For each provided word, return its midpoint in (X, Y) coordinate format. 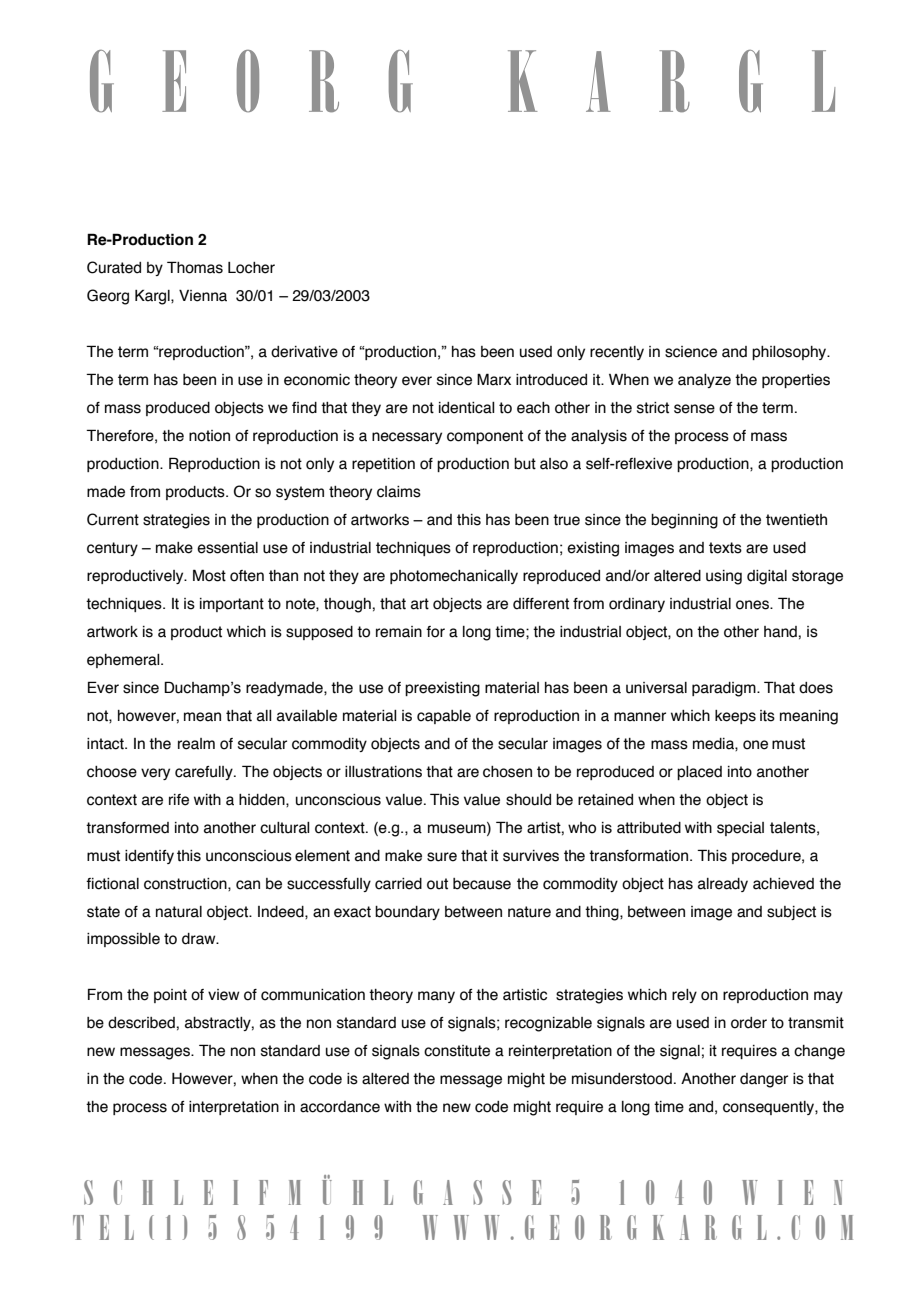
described (141, 1023)
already (723, 885)
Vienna (203, 296)
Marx (494, 379)
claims (399, 492)
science (691, 352)
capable (444, 717)
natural (179, 912)
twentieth (796, 520)
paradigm (725, 689)
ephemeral (124, 661)
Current (113, 519)
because (482, 884)
